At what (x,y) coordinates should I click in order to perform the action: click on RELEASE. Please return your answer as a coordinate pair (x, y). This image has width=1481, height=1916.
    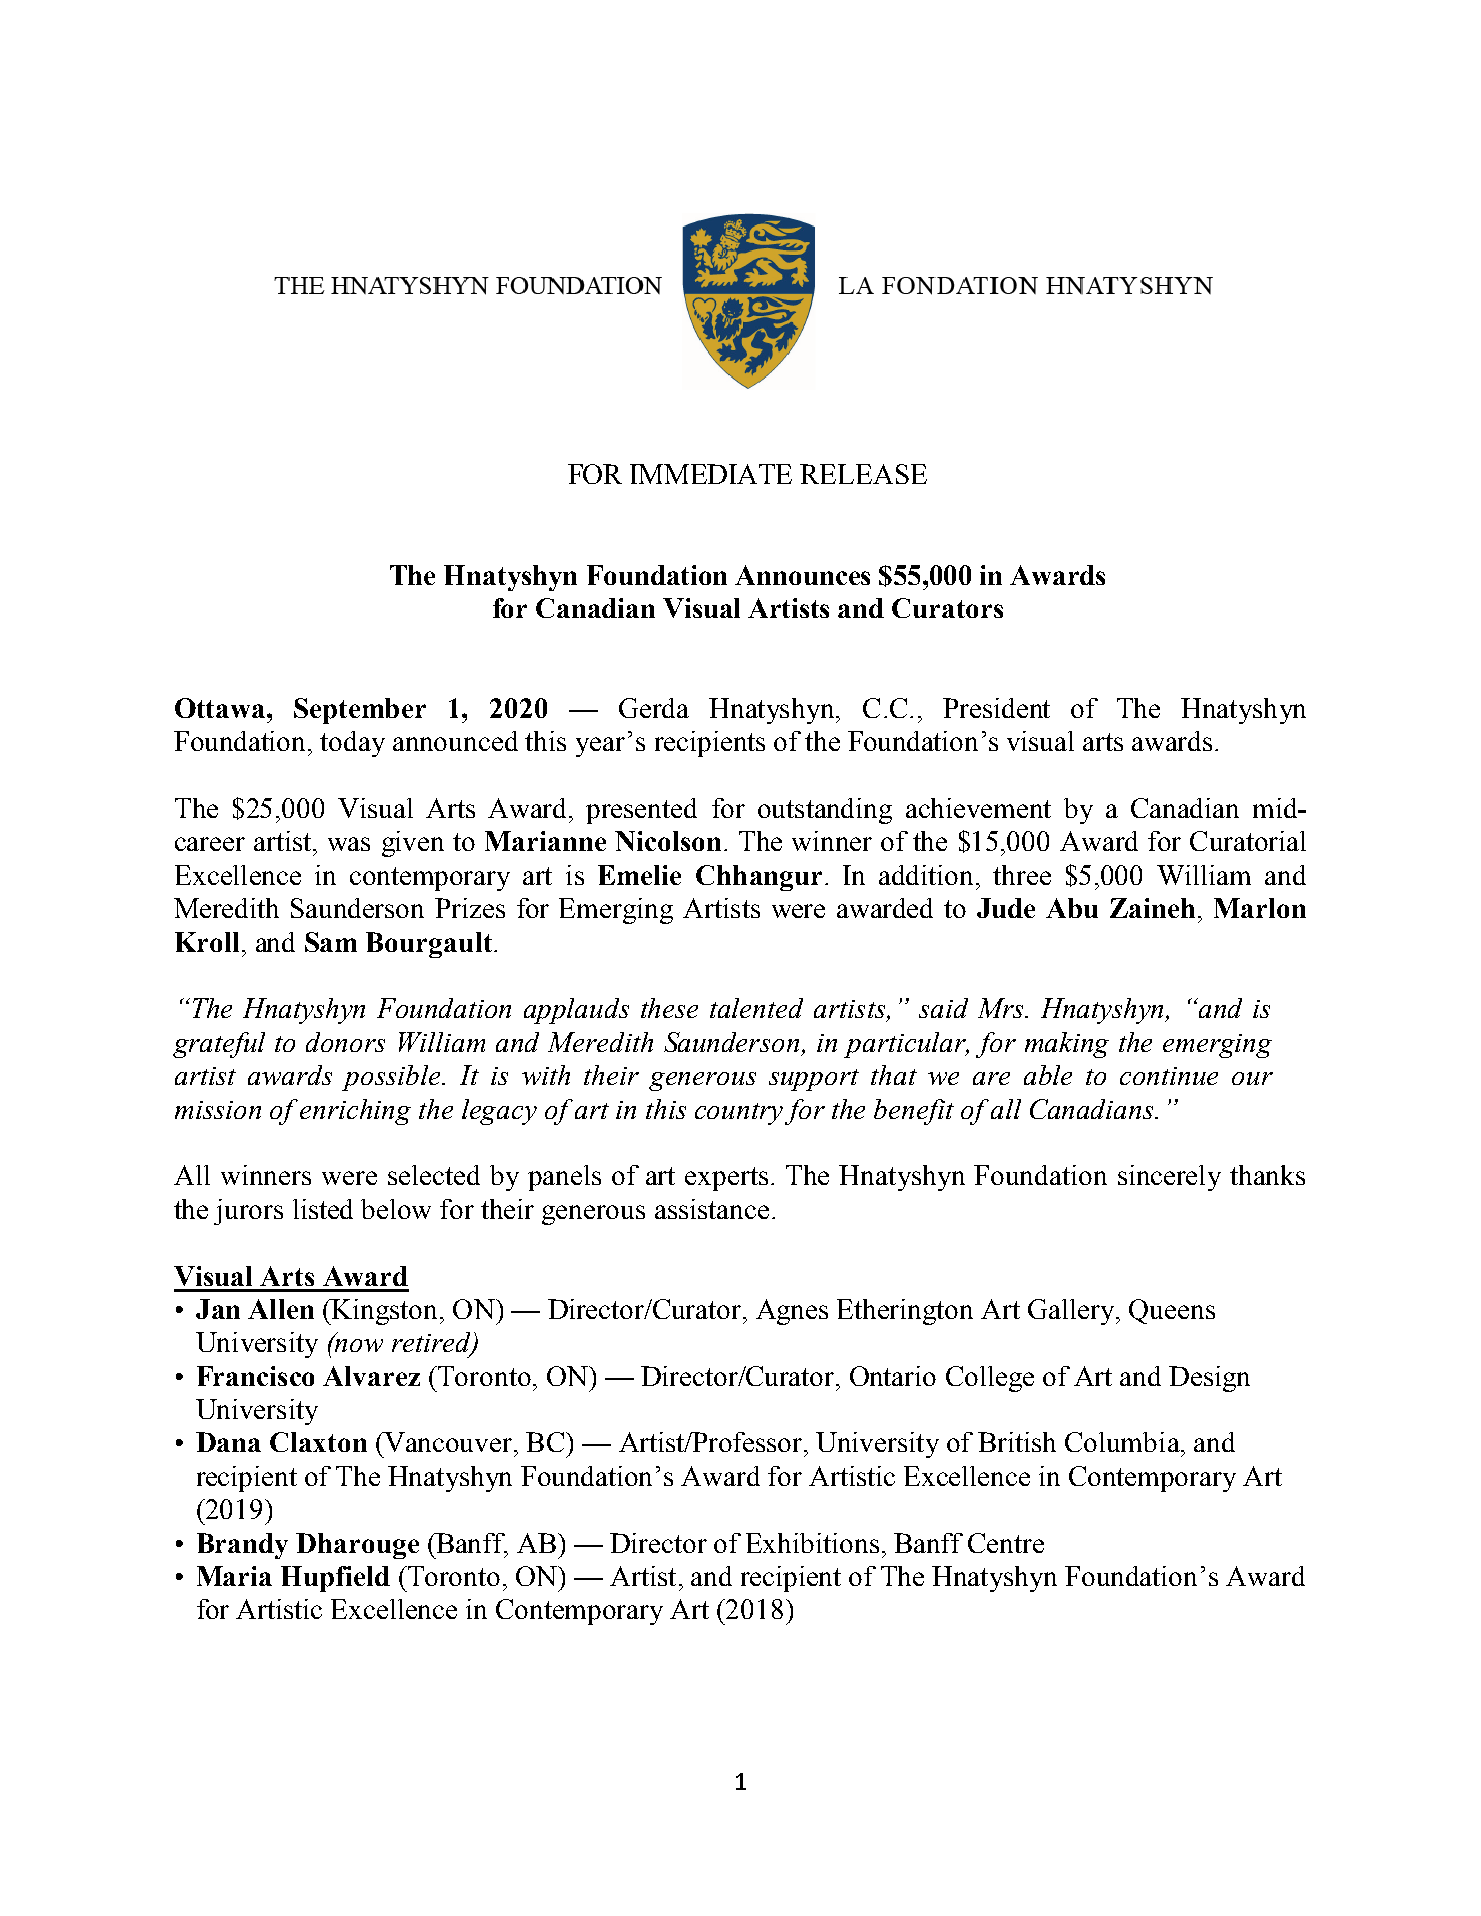
    Looking at the image, I should click on (863, 474).
